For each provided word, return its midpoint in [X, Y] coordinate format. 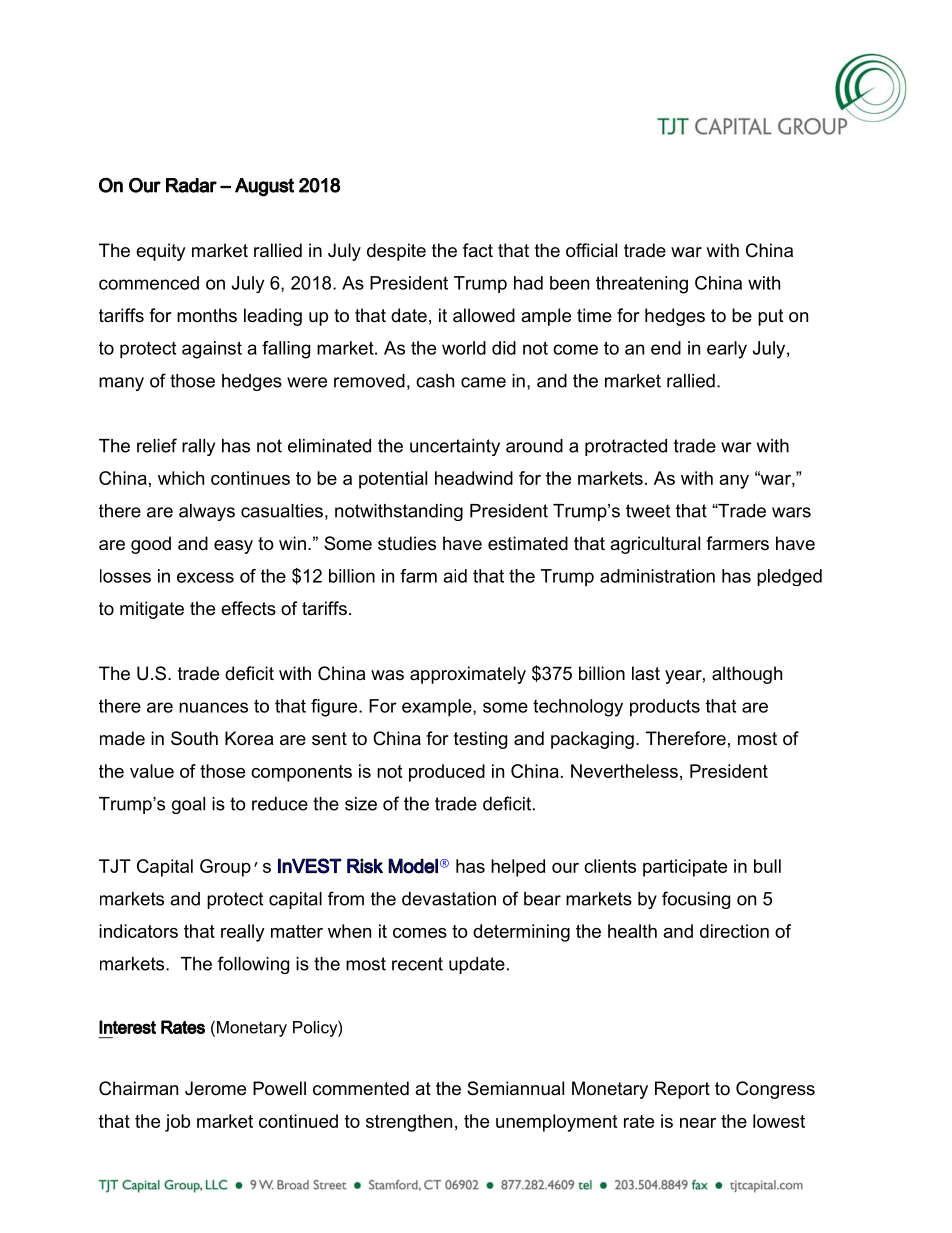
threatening [642, 285]
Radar [191, 185]
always [207, 512]
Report [682, 1090]
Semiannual [515, 1088]
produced [447, 773]
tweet [648, 511]
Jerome [215, 1088]
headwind [474, 478]
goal [188, 805]
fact [478, 250]
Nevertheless [624, 771]
